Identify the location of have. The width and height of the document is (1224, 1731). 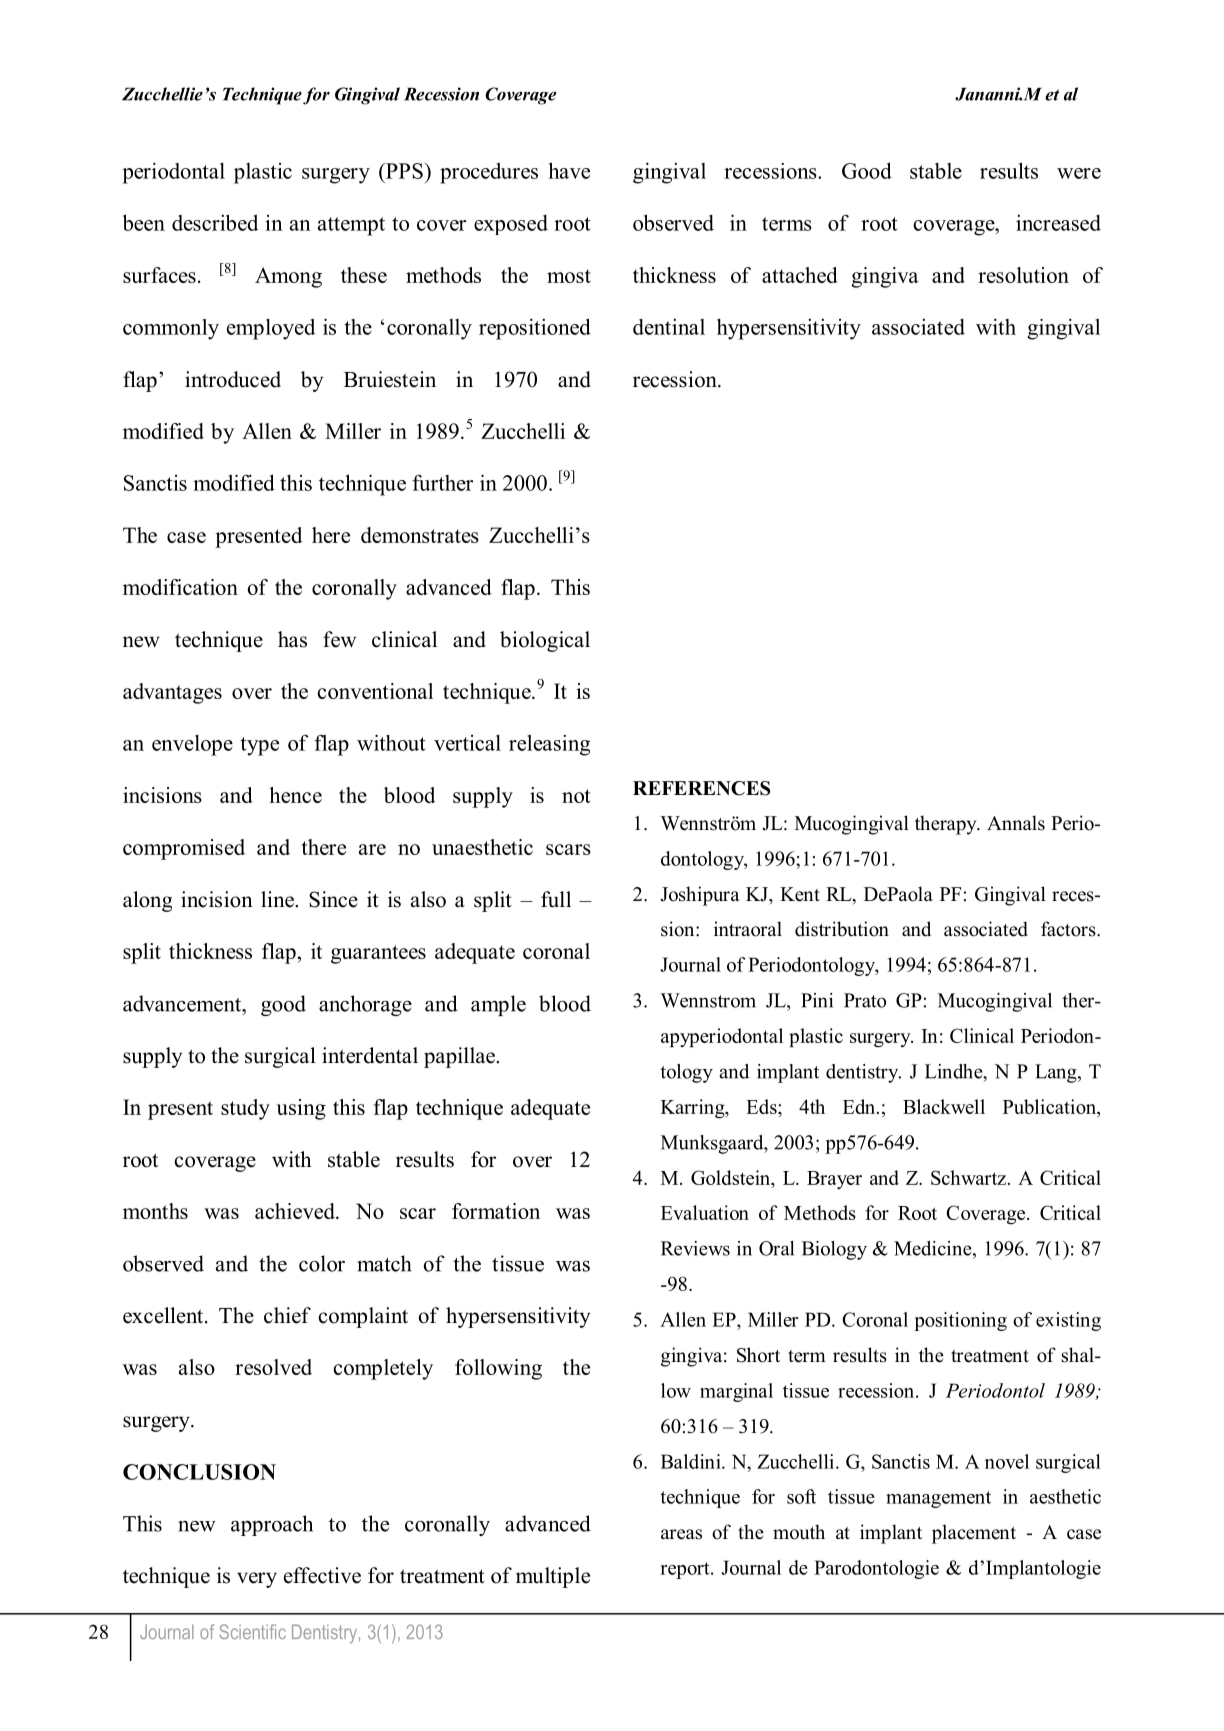
(569, 170).
